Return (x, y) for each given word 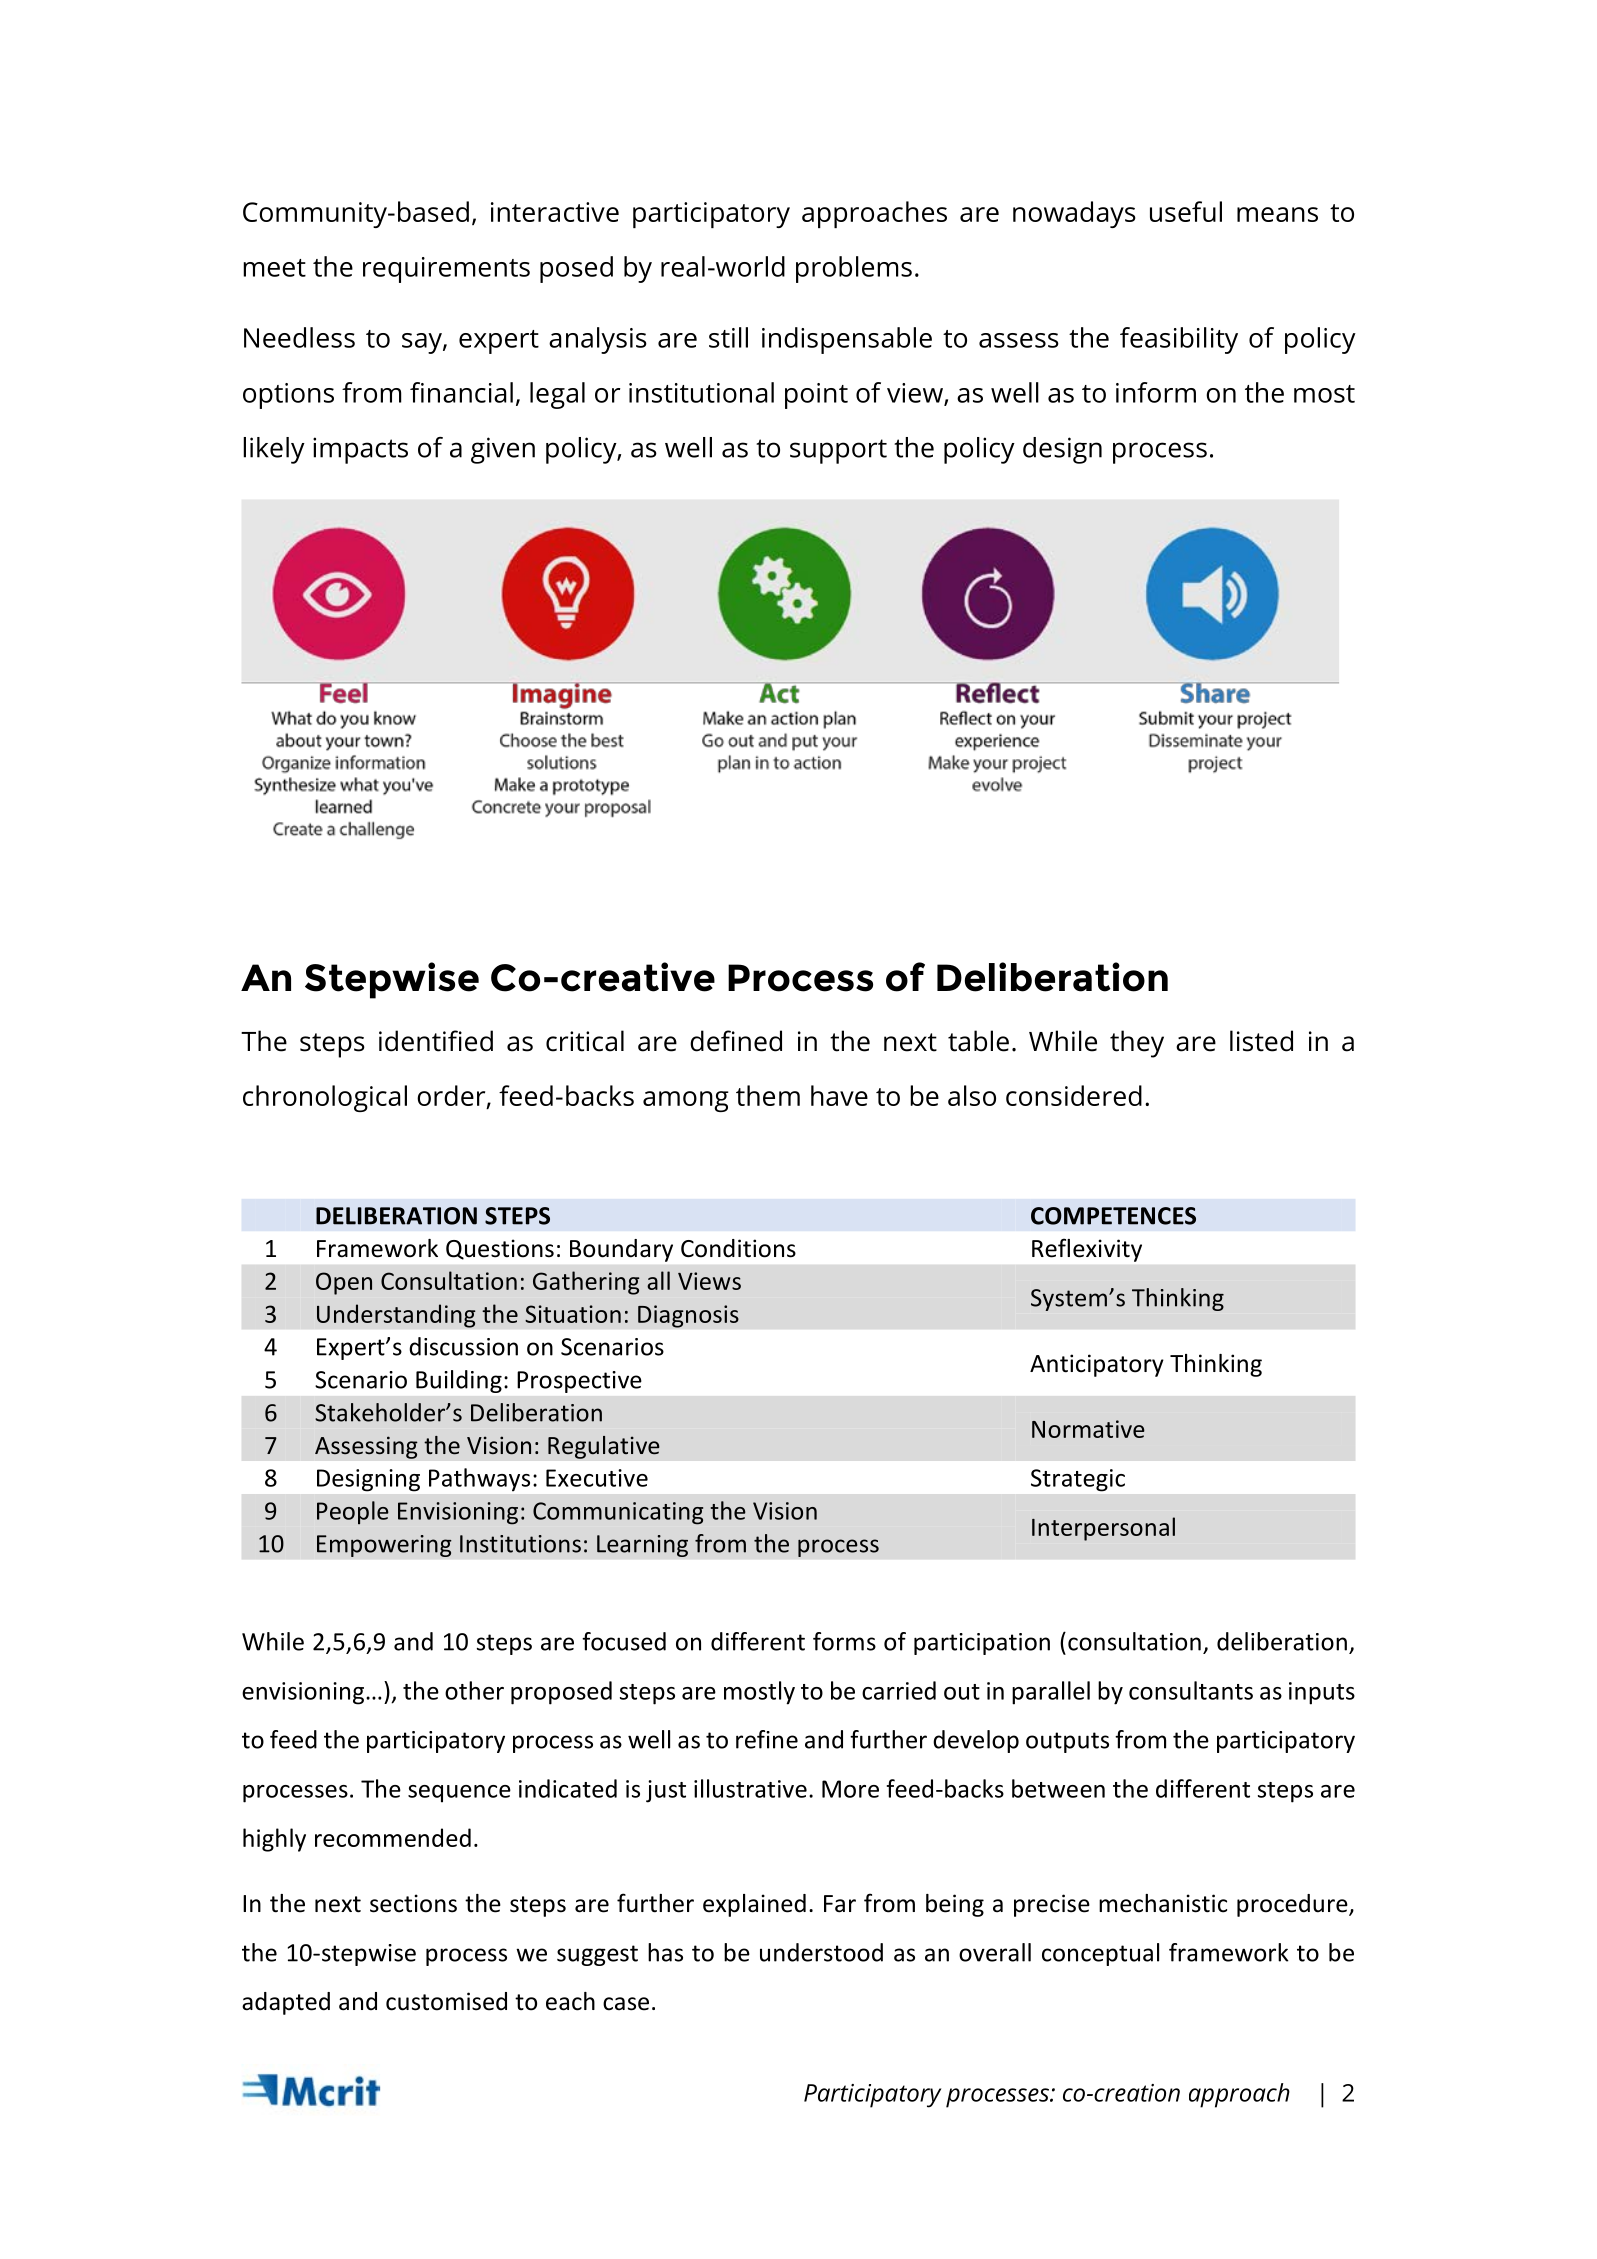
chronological (325, 1098)
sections (413, 1903)
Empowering (384, 1546)
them (768, 1095)
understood (821, 1952)
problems (854, 269)
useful (1186, 211)
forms (844, 1641)
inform (1156, 392)
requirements (446, 270)
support (838, 451)
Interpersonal (1103, 1529)
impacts (360, 450)
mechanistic (1163, 1903)
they (1137, 1044)
